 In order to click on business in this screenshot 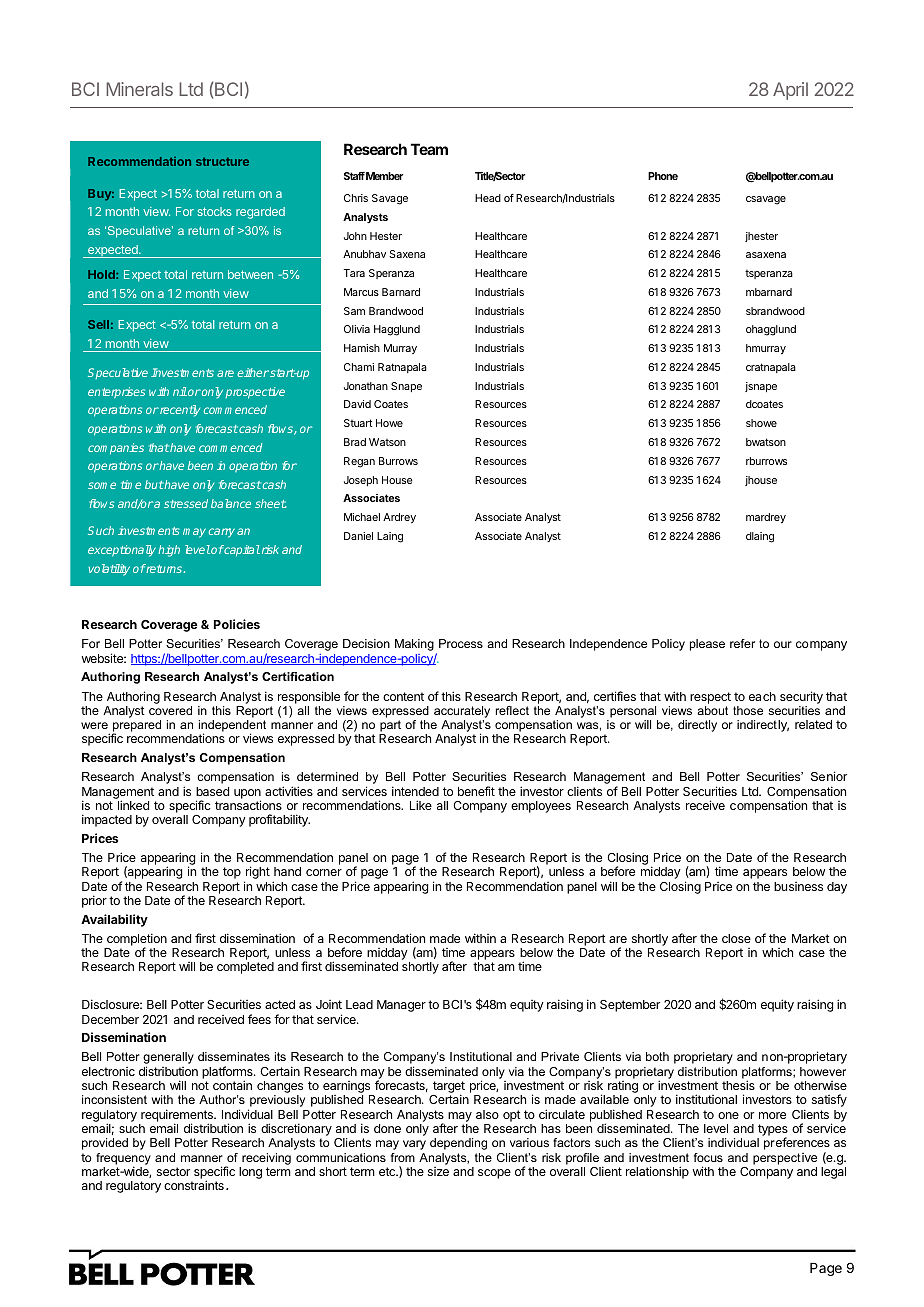, I will do `click(798, 886)`.
